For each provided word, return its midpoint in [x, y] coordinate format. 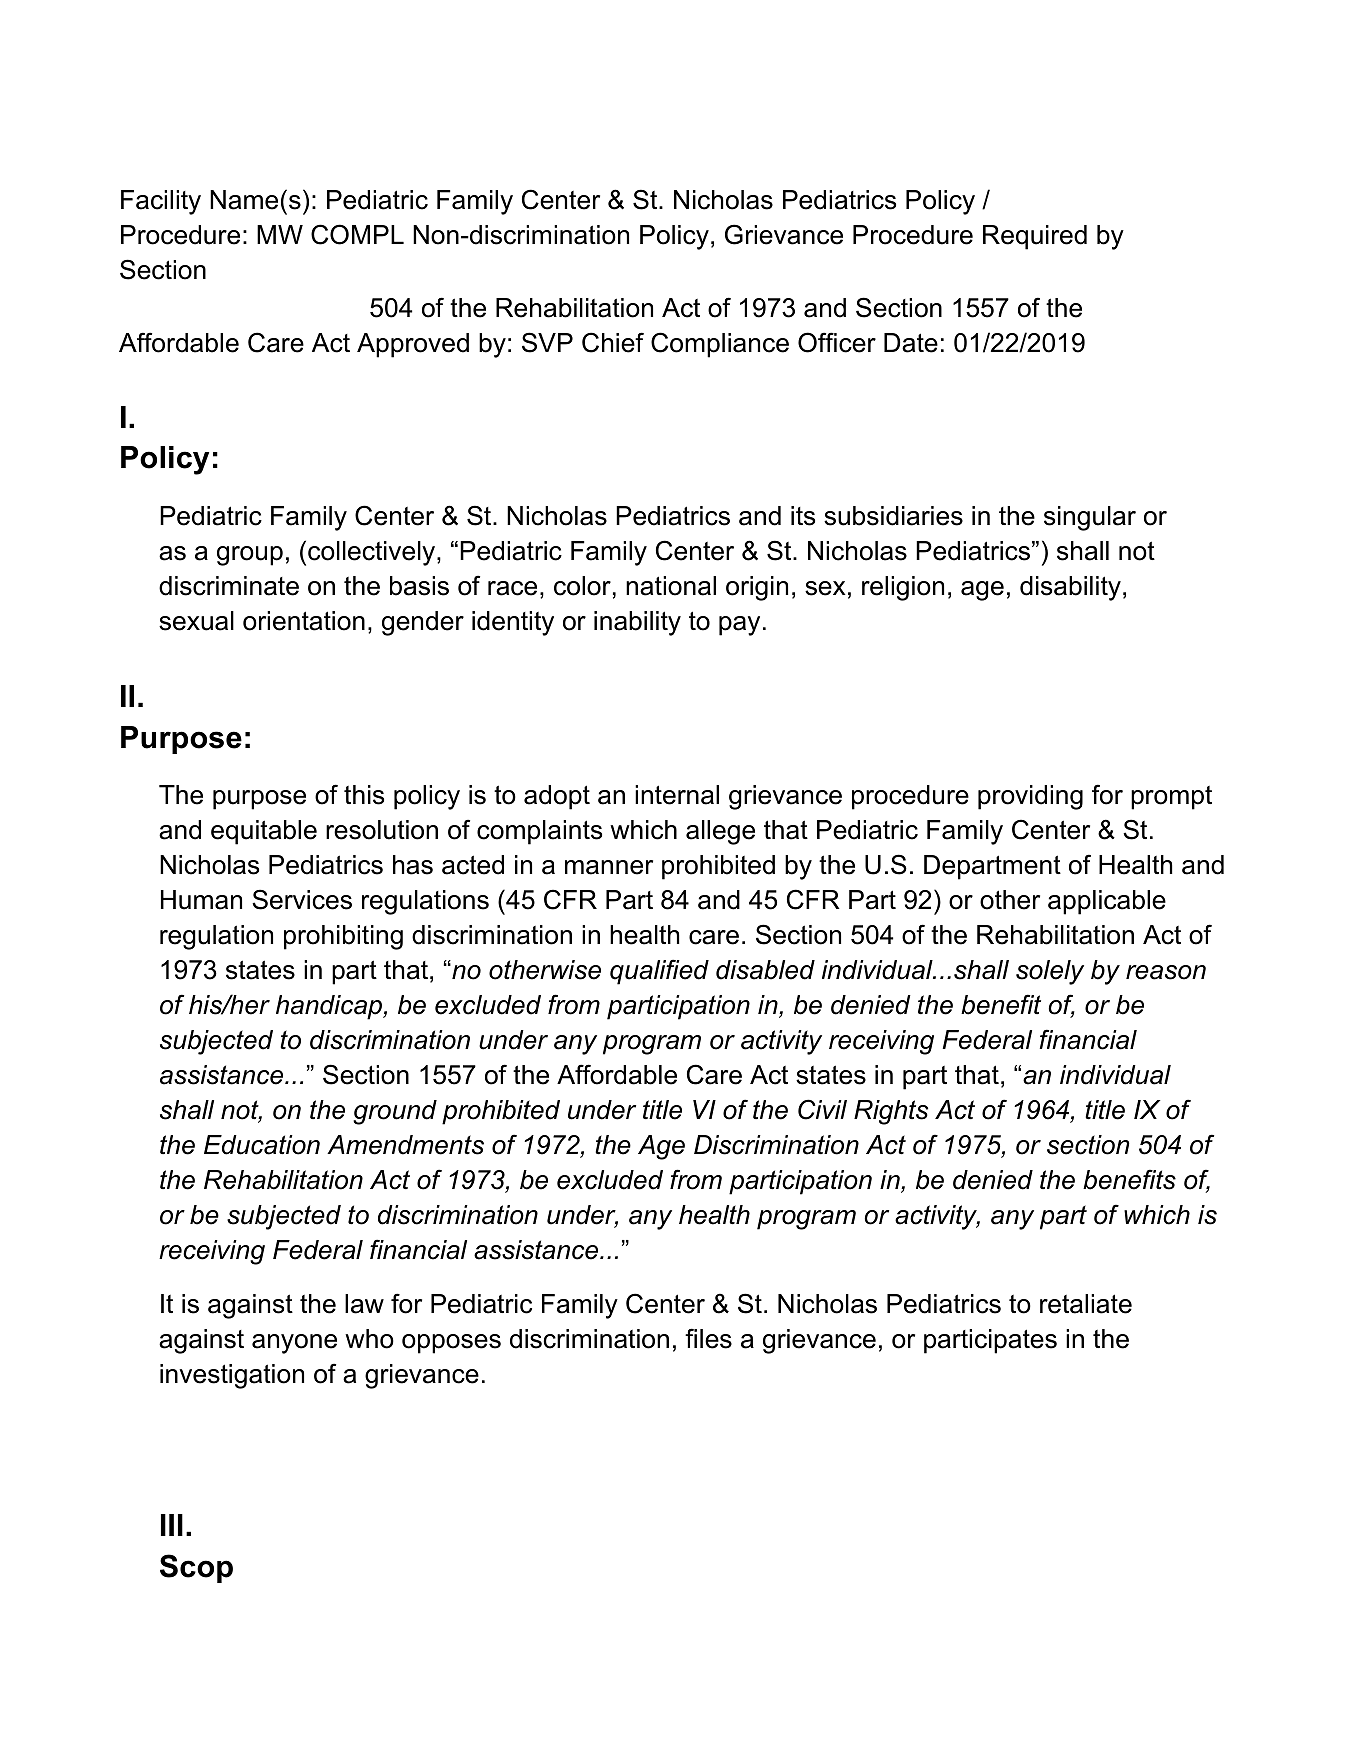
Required [1035, 237]
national [671, 586]
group [250, 556]
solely [1050, 972]
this [364, 795]
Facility [161, 202]
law [364, 1304]
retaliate [1086, 1304]
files [708, 1338]
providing [1030, 797]
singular [1090, 518]
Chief [613, 342]
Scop [196, 1568]
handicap [330, 1007]
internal [677, 795]
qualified [659, 972]
